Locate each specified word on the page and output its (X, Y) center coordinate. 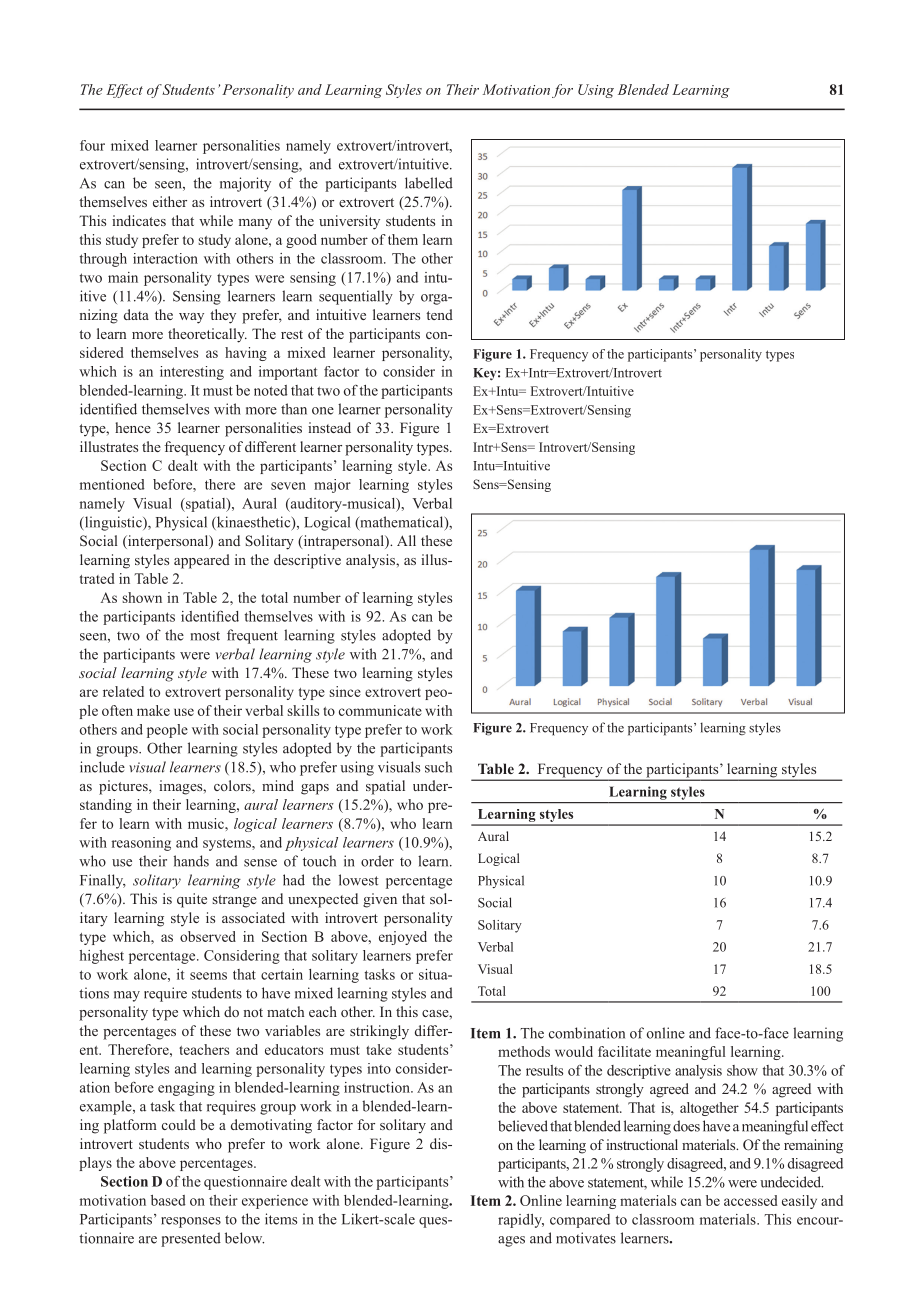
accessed (751, 1200)
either (170, 201)
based (168, 1200)
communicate (380, 710)
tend (439, 314)
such (438, 767)
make (153, 710)
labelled (429, 183)
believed (523, 1126)
